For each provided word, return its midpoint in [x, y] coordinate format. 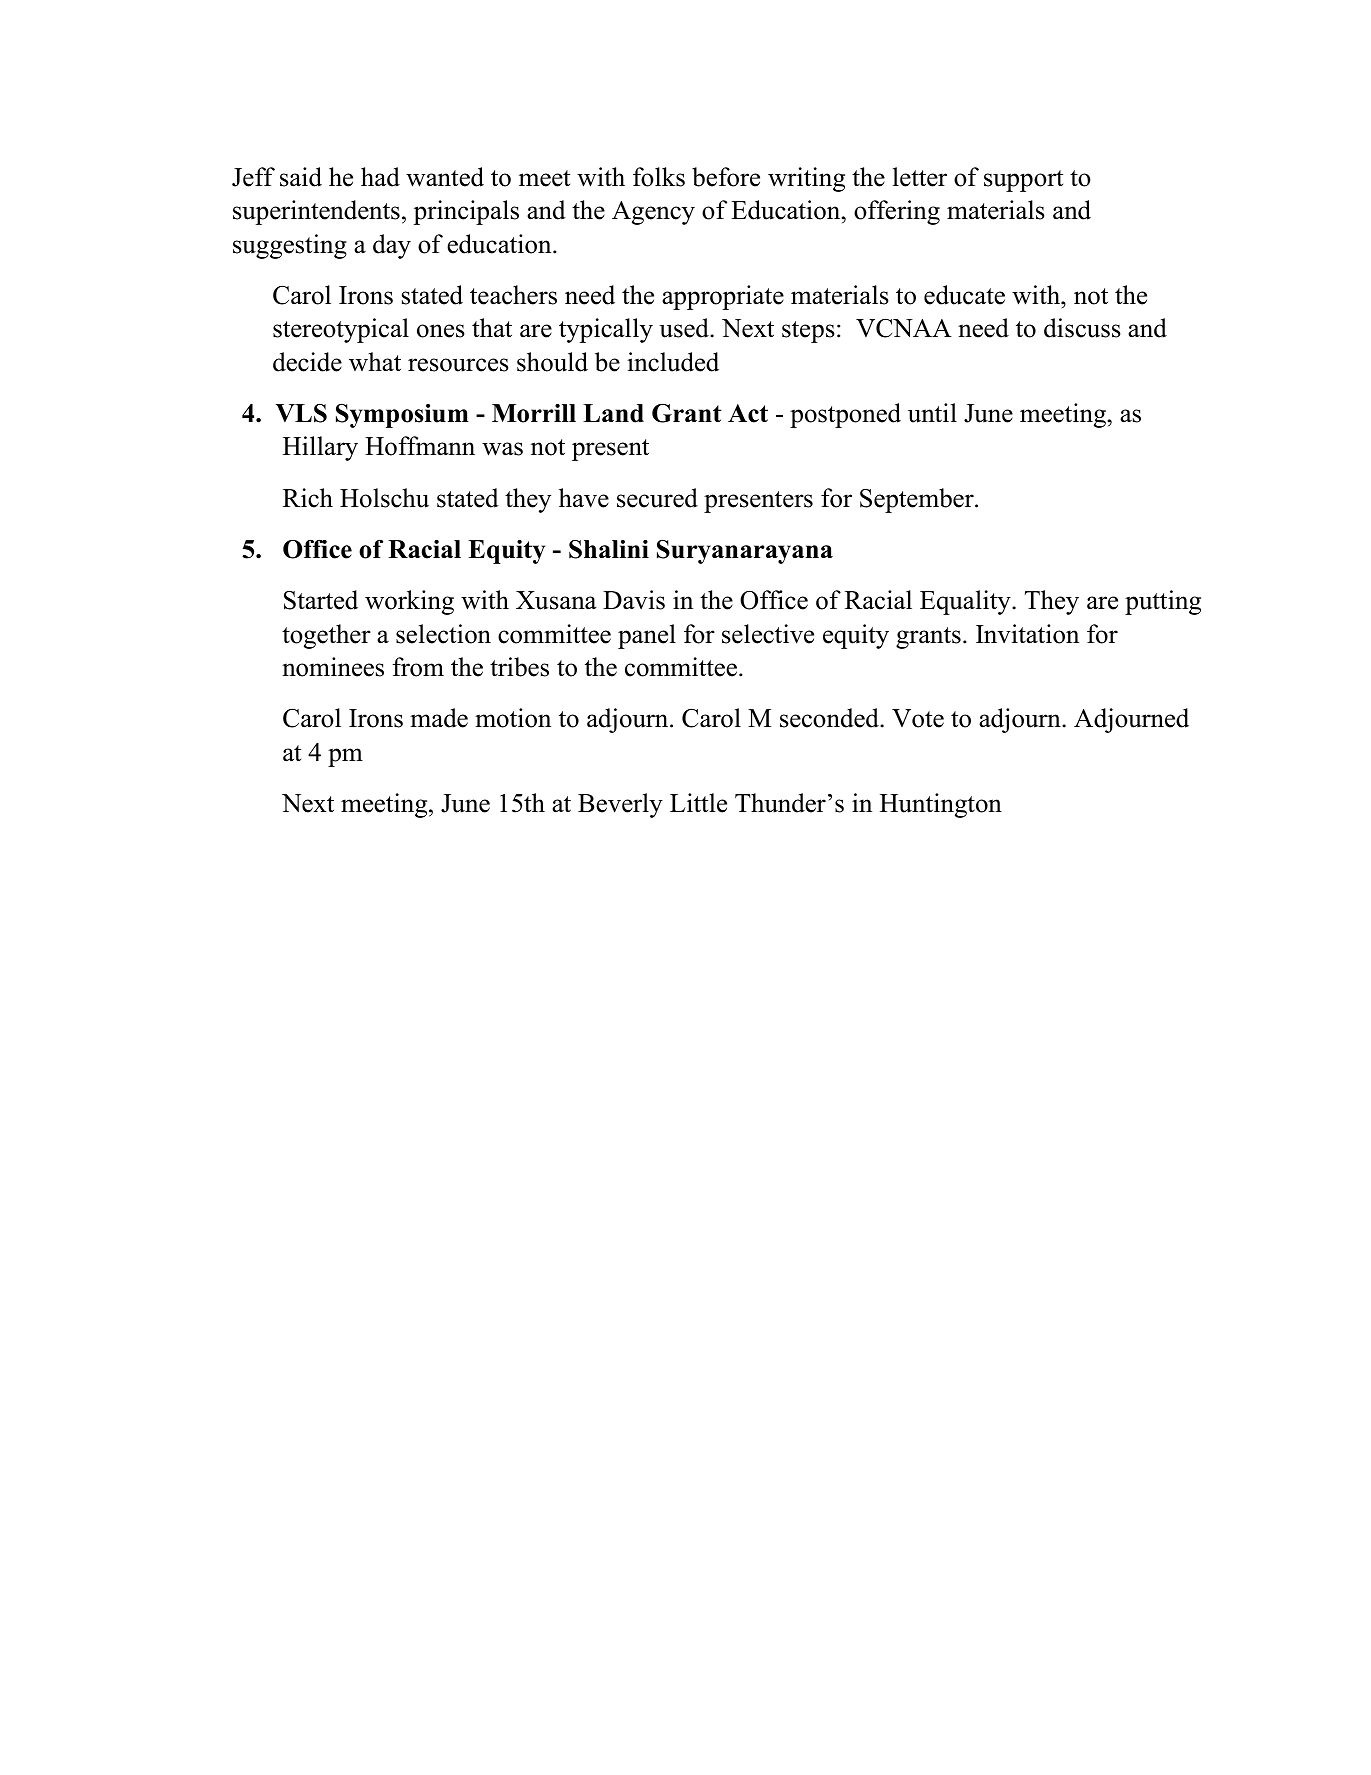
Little [698, 803]
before [726, 177]
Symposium [402, 416]
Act [748, 413]
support [1023, 181]
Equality [966, 602]
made [439, 718]
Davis [634, 600]
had [380, 177]
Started [321, 600]
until [932, 413]
